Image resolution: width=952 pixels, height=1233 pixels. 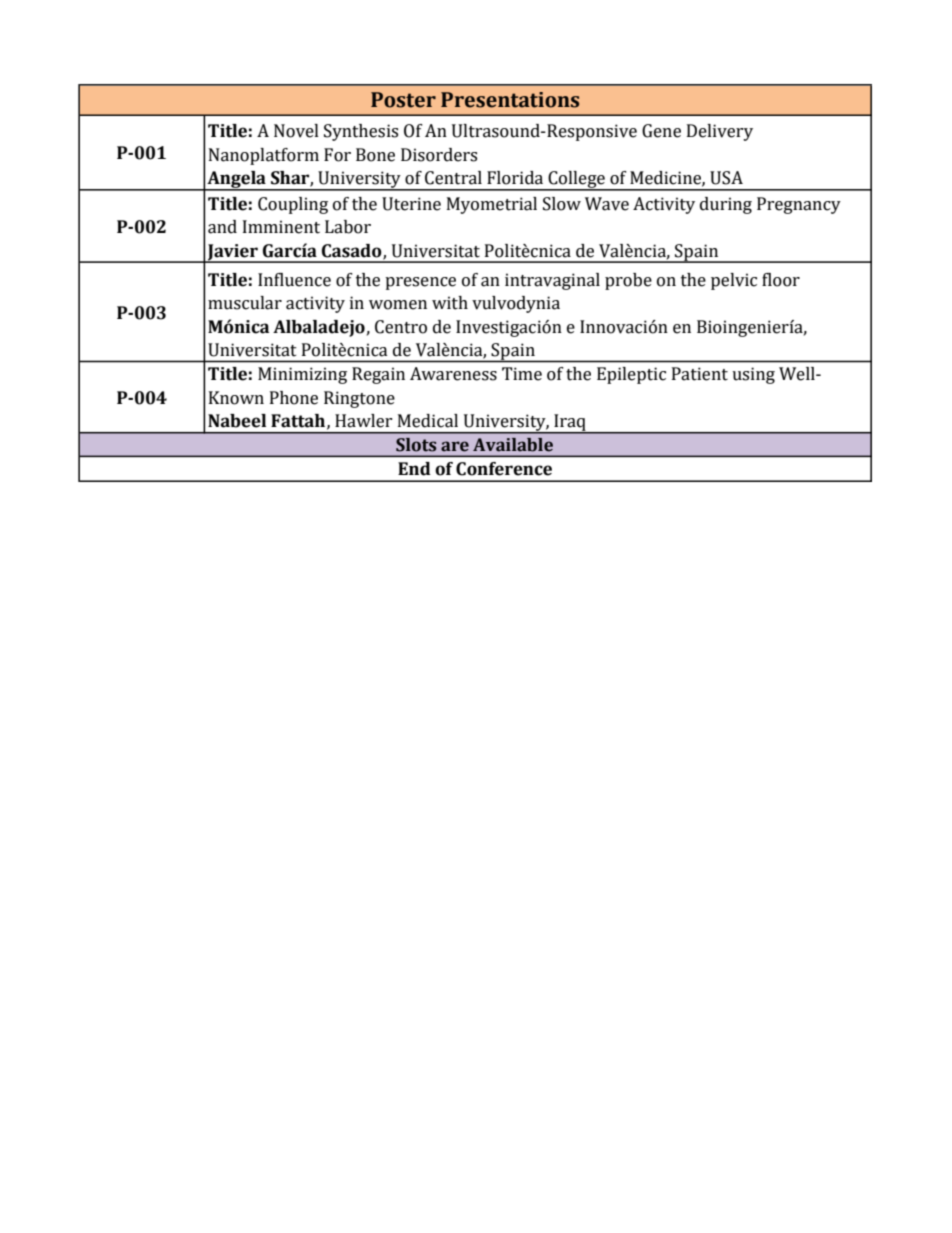 I want to click on Fattah, so click(x=298, y=421).
